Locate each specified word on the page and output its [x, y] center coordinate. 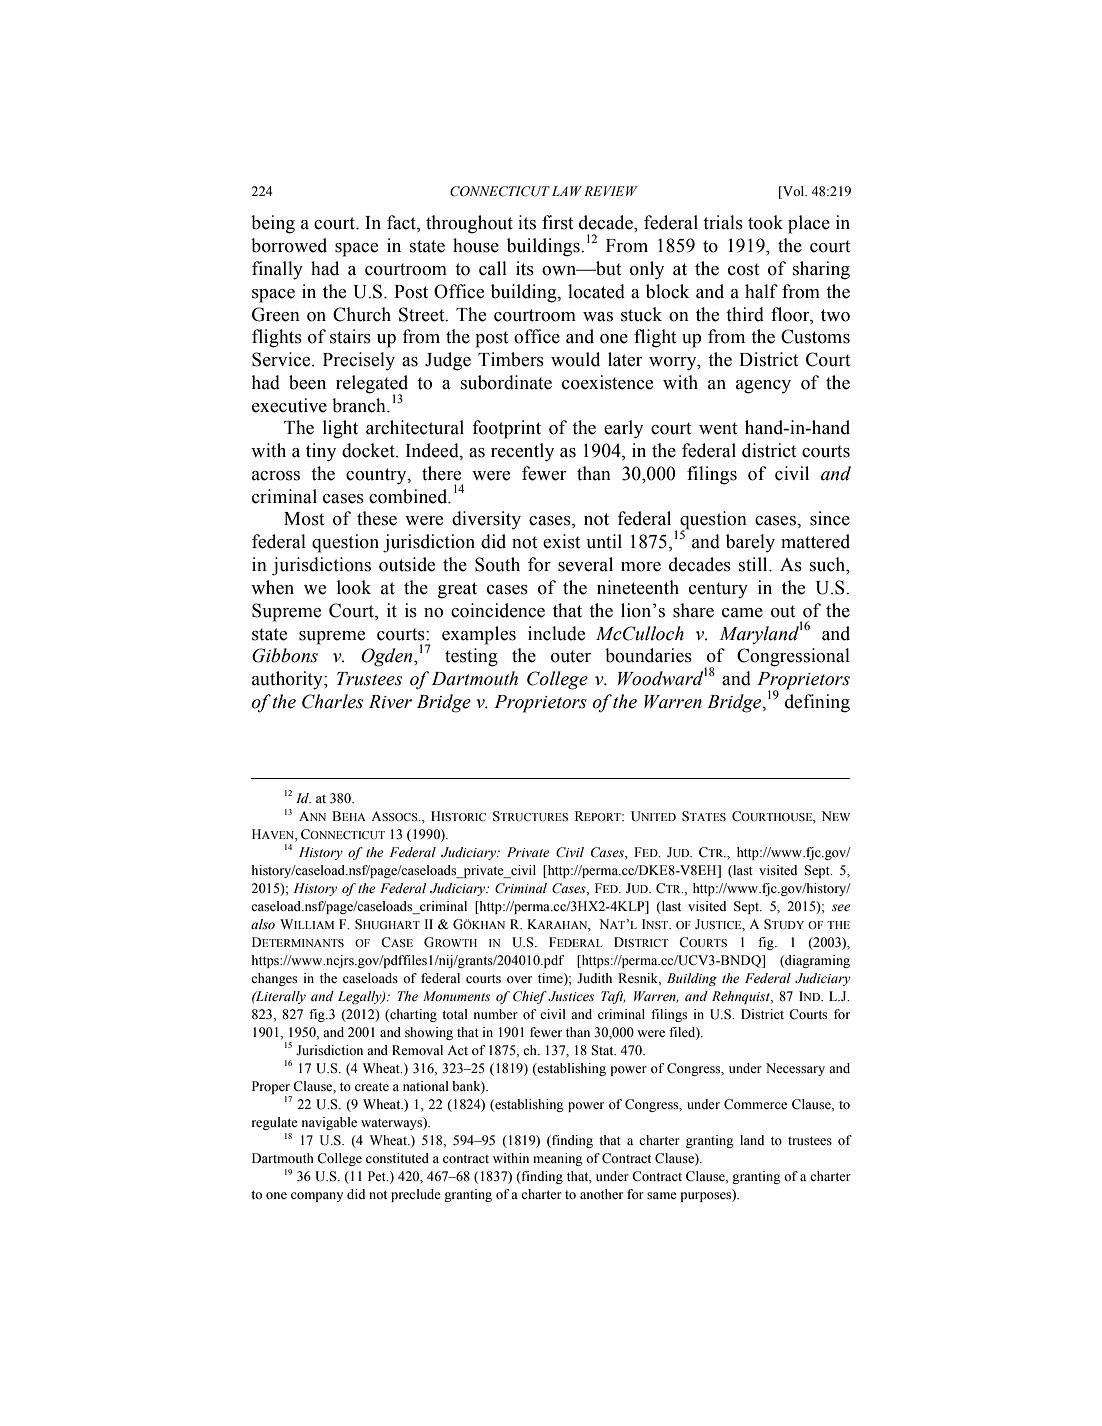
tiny [321, 452]
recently [522, 452]
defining [817, 703]
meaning [558, 1159]
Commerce [755, 1104]
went [718, 428]
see [841, 908]
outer [571, 656]
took [765, 222]
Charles [332, 701]
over [519, 979]
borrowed [289, 245]
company [317, 1197]
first [557, 222]
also [263, 924]
